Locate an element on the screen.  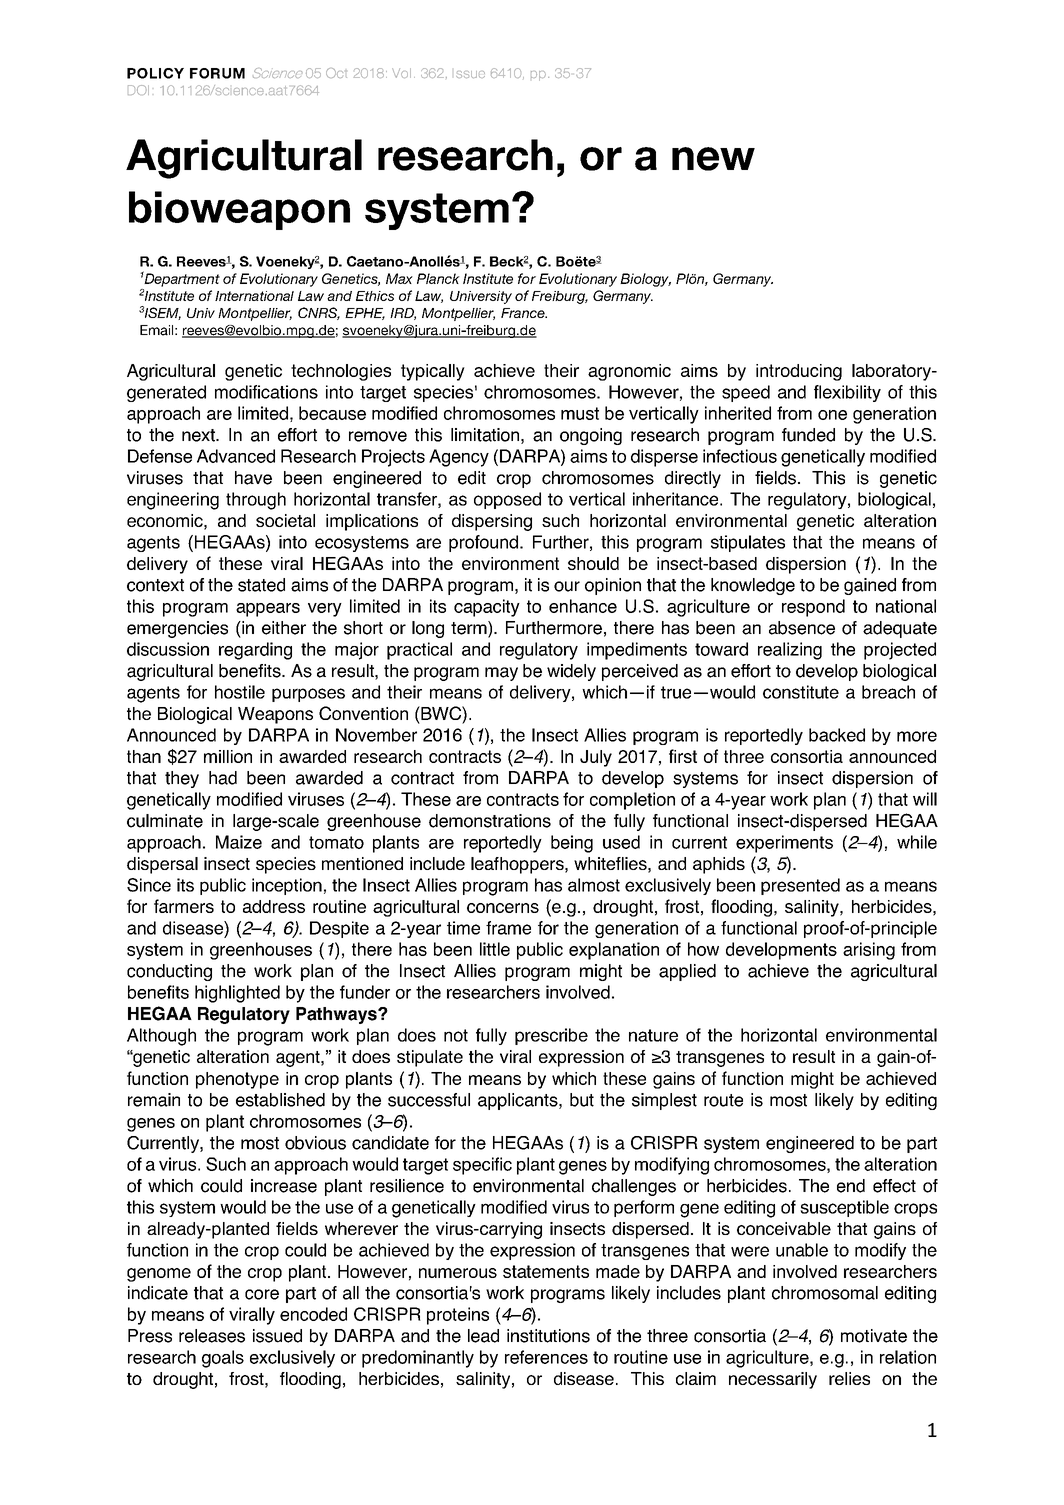
goals is located at coordinates (223, 1359).
